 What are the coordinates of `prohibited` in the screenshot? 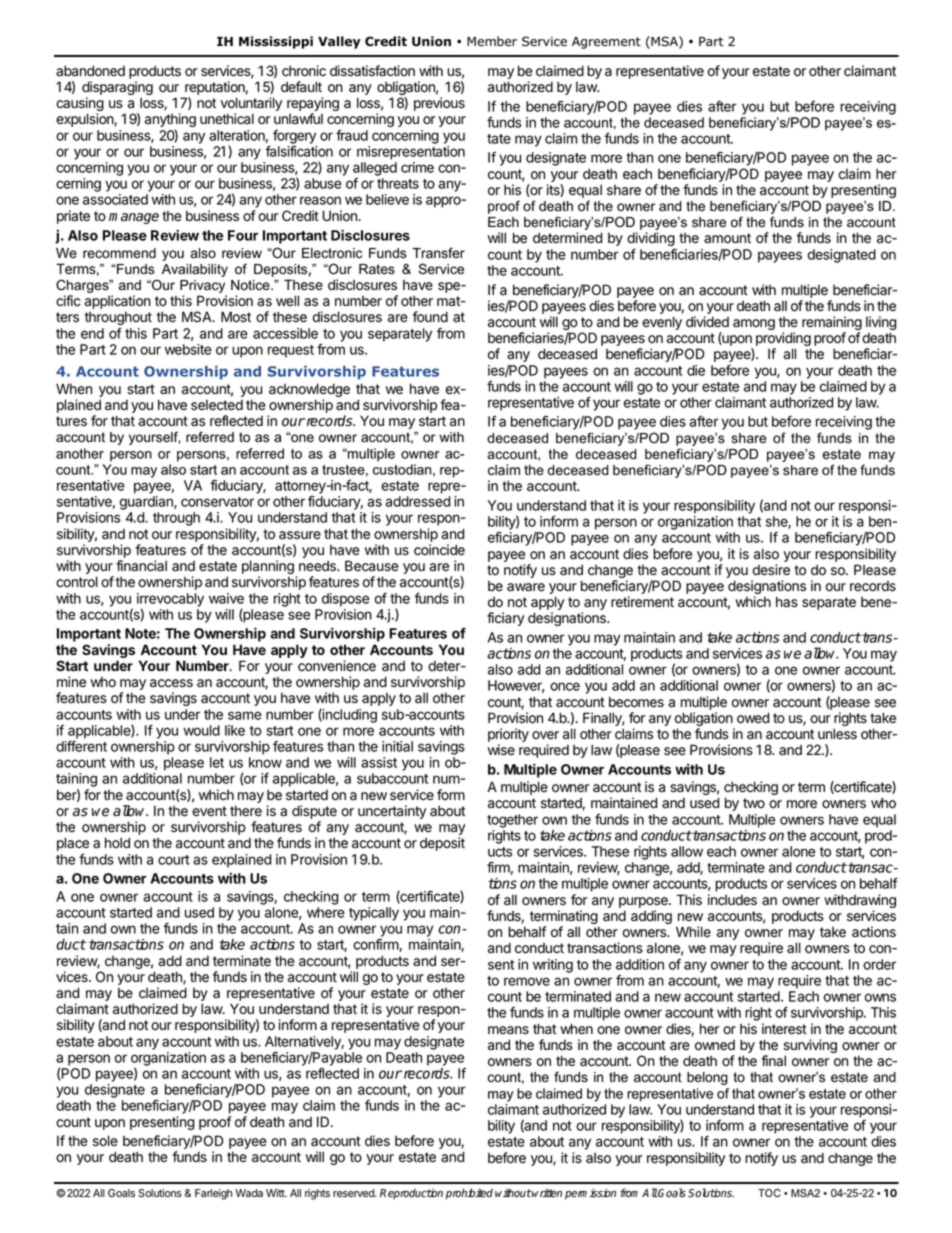 It's located at (469, 1194).
